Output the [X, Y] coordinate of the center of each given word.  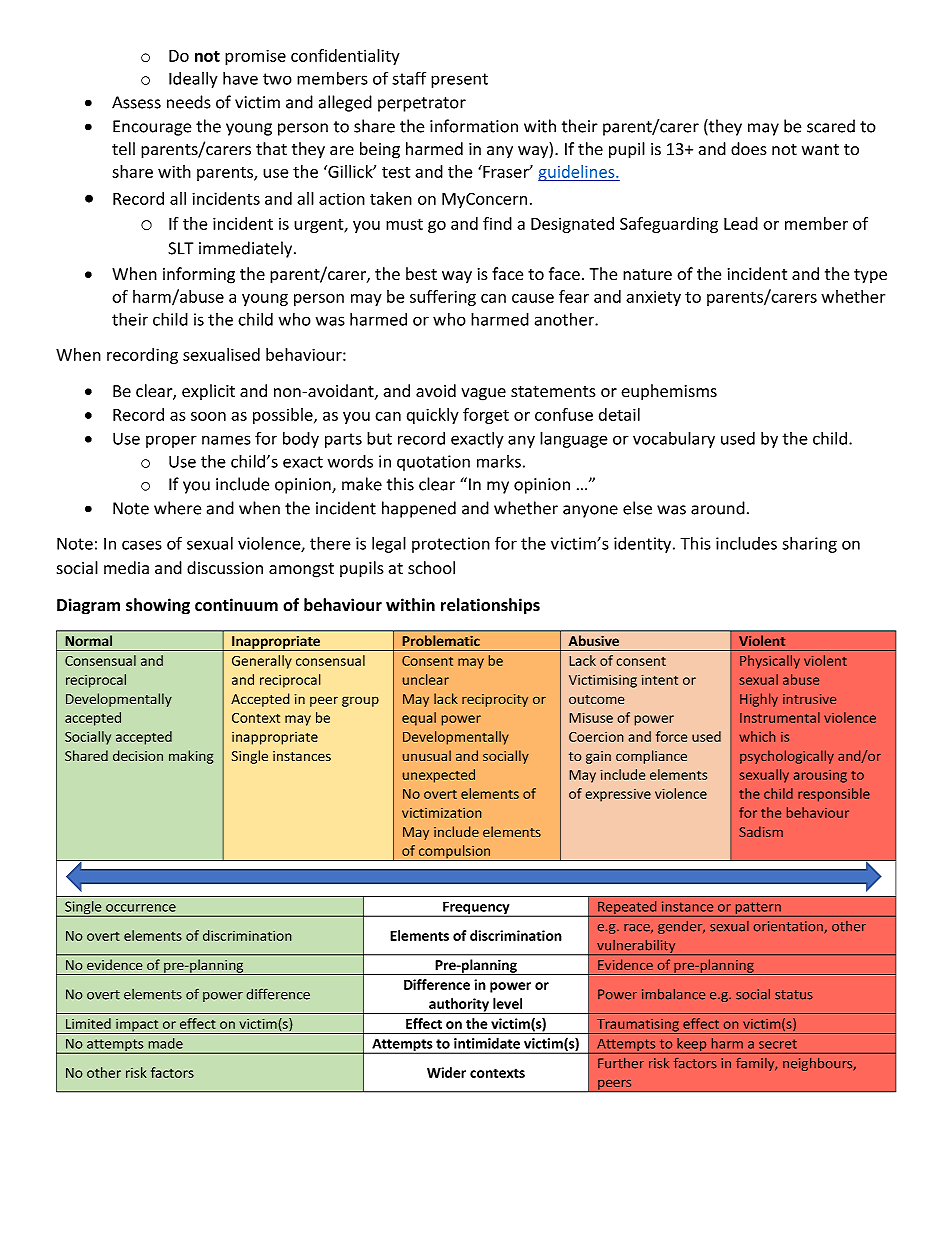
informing [199, 275]
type [870, 276]
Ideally [193, 80]
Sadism [761, 831]
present [459, 80]
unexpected [439, 776]
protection [451, 545]
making [191, 757]
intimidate [487, 1043]
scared [831, 126]
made [165, 1043]
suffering [443, 298]
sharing [809, 545]
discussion [225, 568]
